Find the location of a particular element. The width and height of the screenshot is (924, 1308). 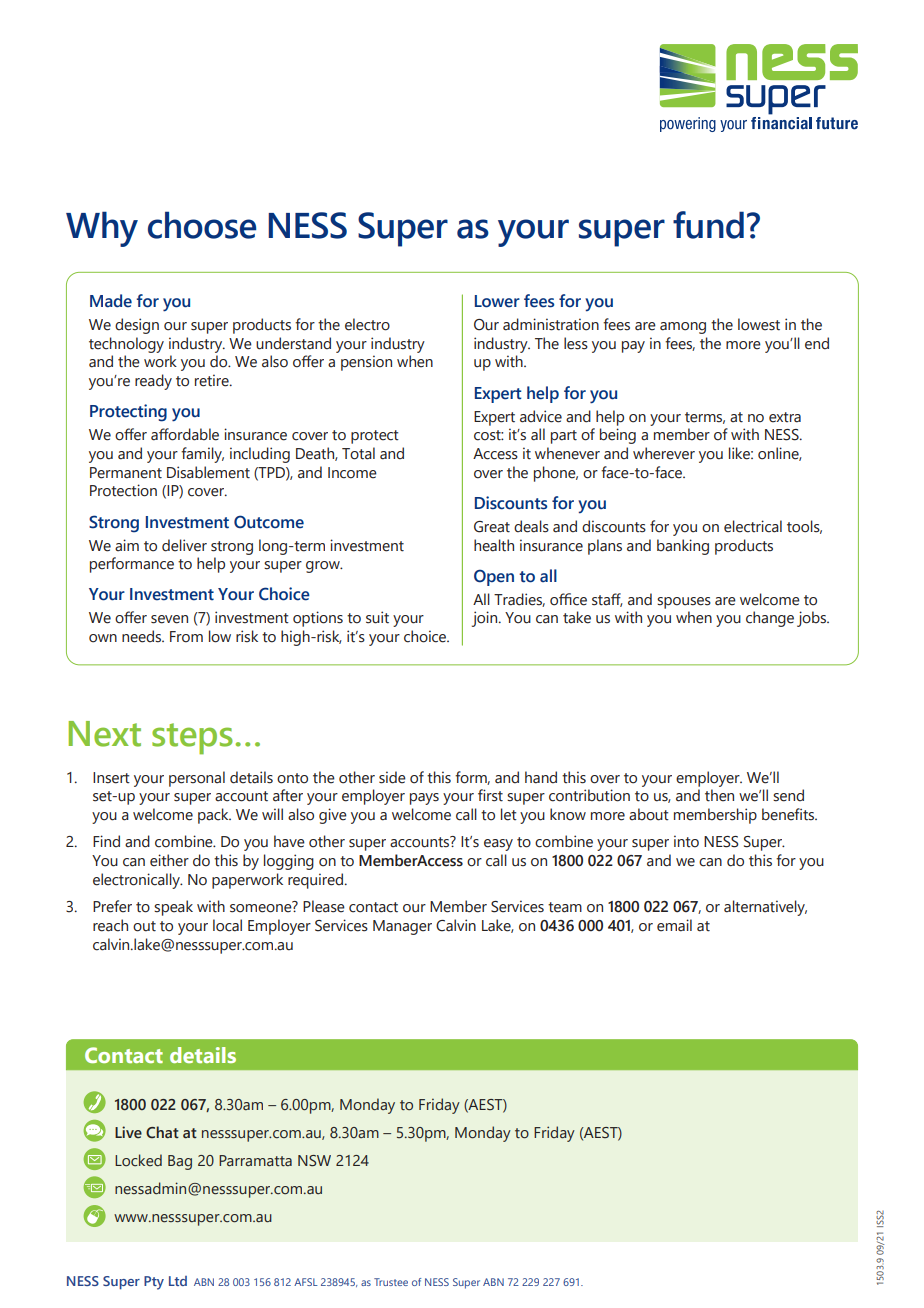

Lower is located at coordinates (497, 301).
